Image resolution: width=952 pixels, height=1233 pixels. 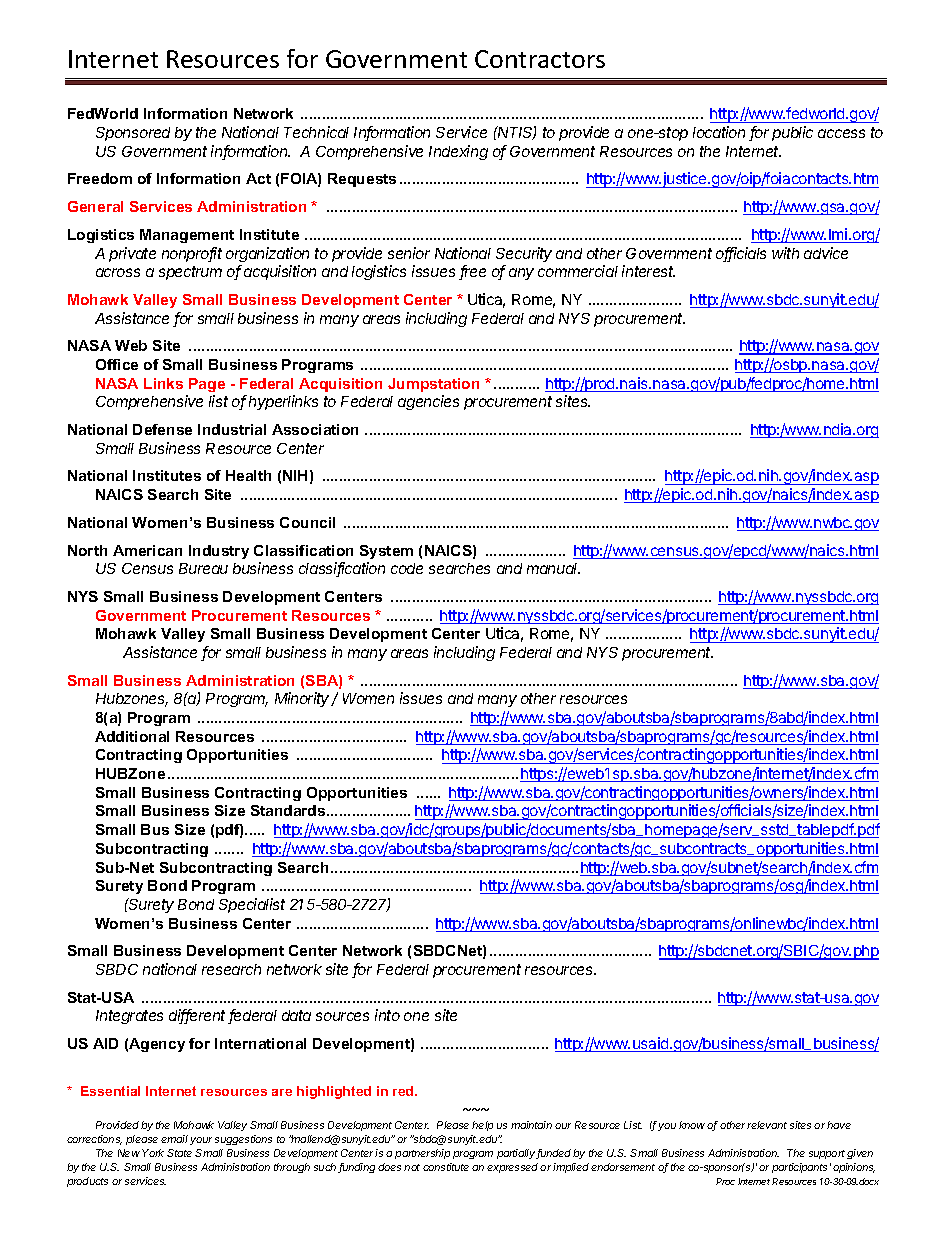 What do you see at coordinates (767, 1125) in the image?
I see `relevant` at bounding box center [767, 1125].
